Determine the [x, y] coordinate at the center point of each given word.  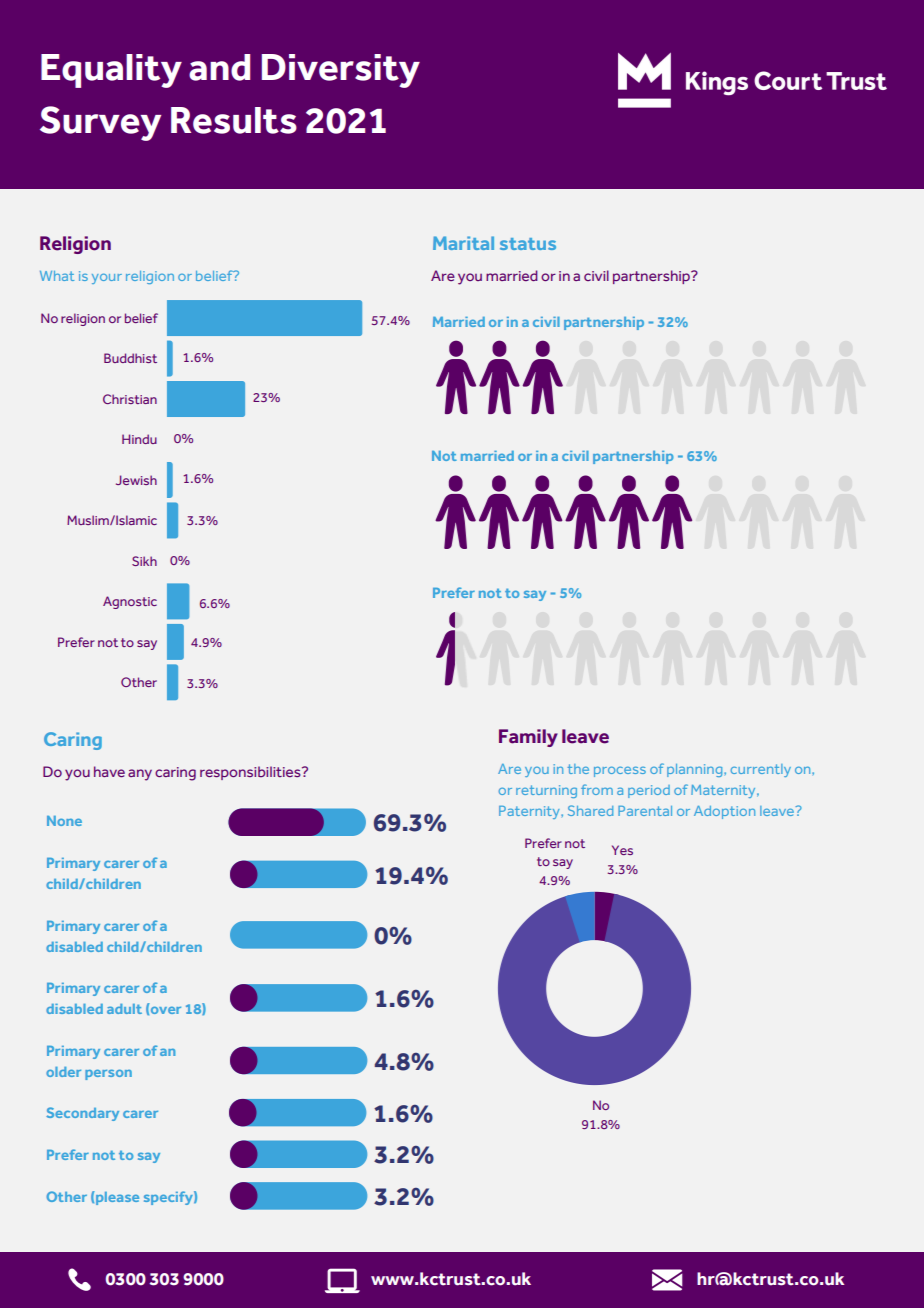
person [108, 1074]
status [528, 244]
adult [124, 1009]
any [140, 775]
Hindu [139, 439]
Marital [463, 243]
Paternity [530, 812]
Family [528, 738]
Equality [111, 71]
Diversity [341, 71]
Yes [622, 850]
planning [696, 770]
